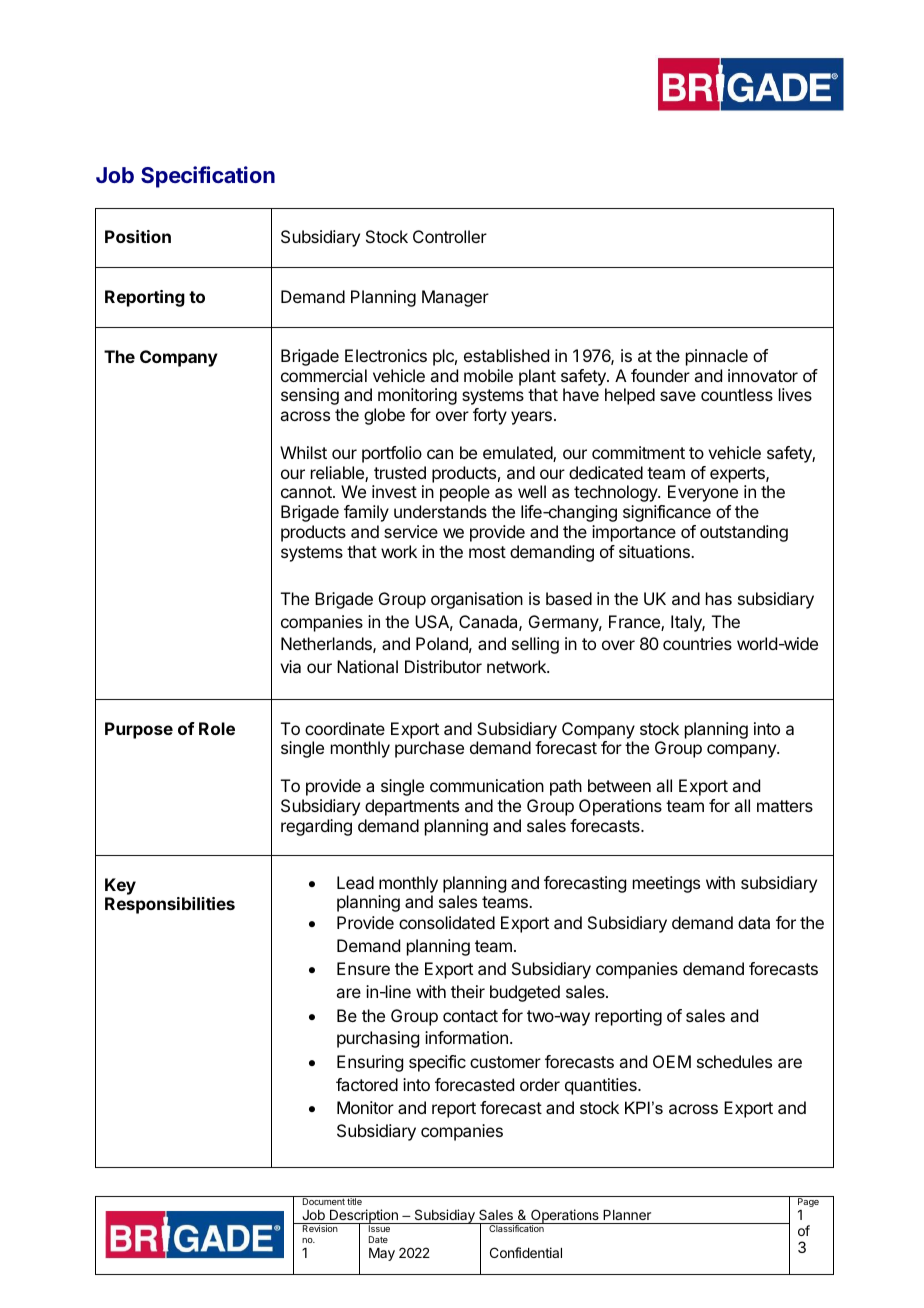 This page has width=924, height=1308. I want to click on Revision, so click(320, 1228).
